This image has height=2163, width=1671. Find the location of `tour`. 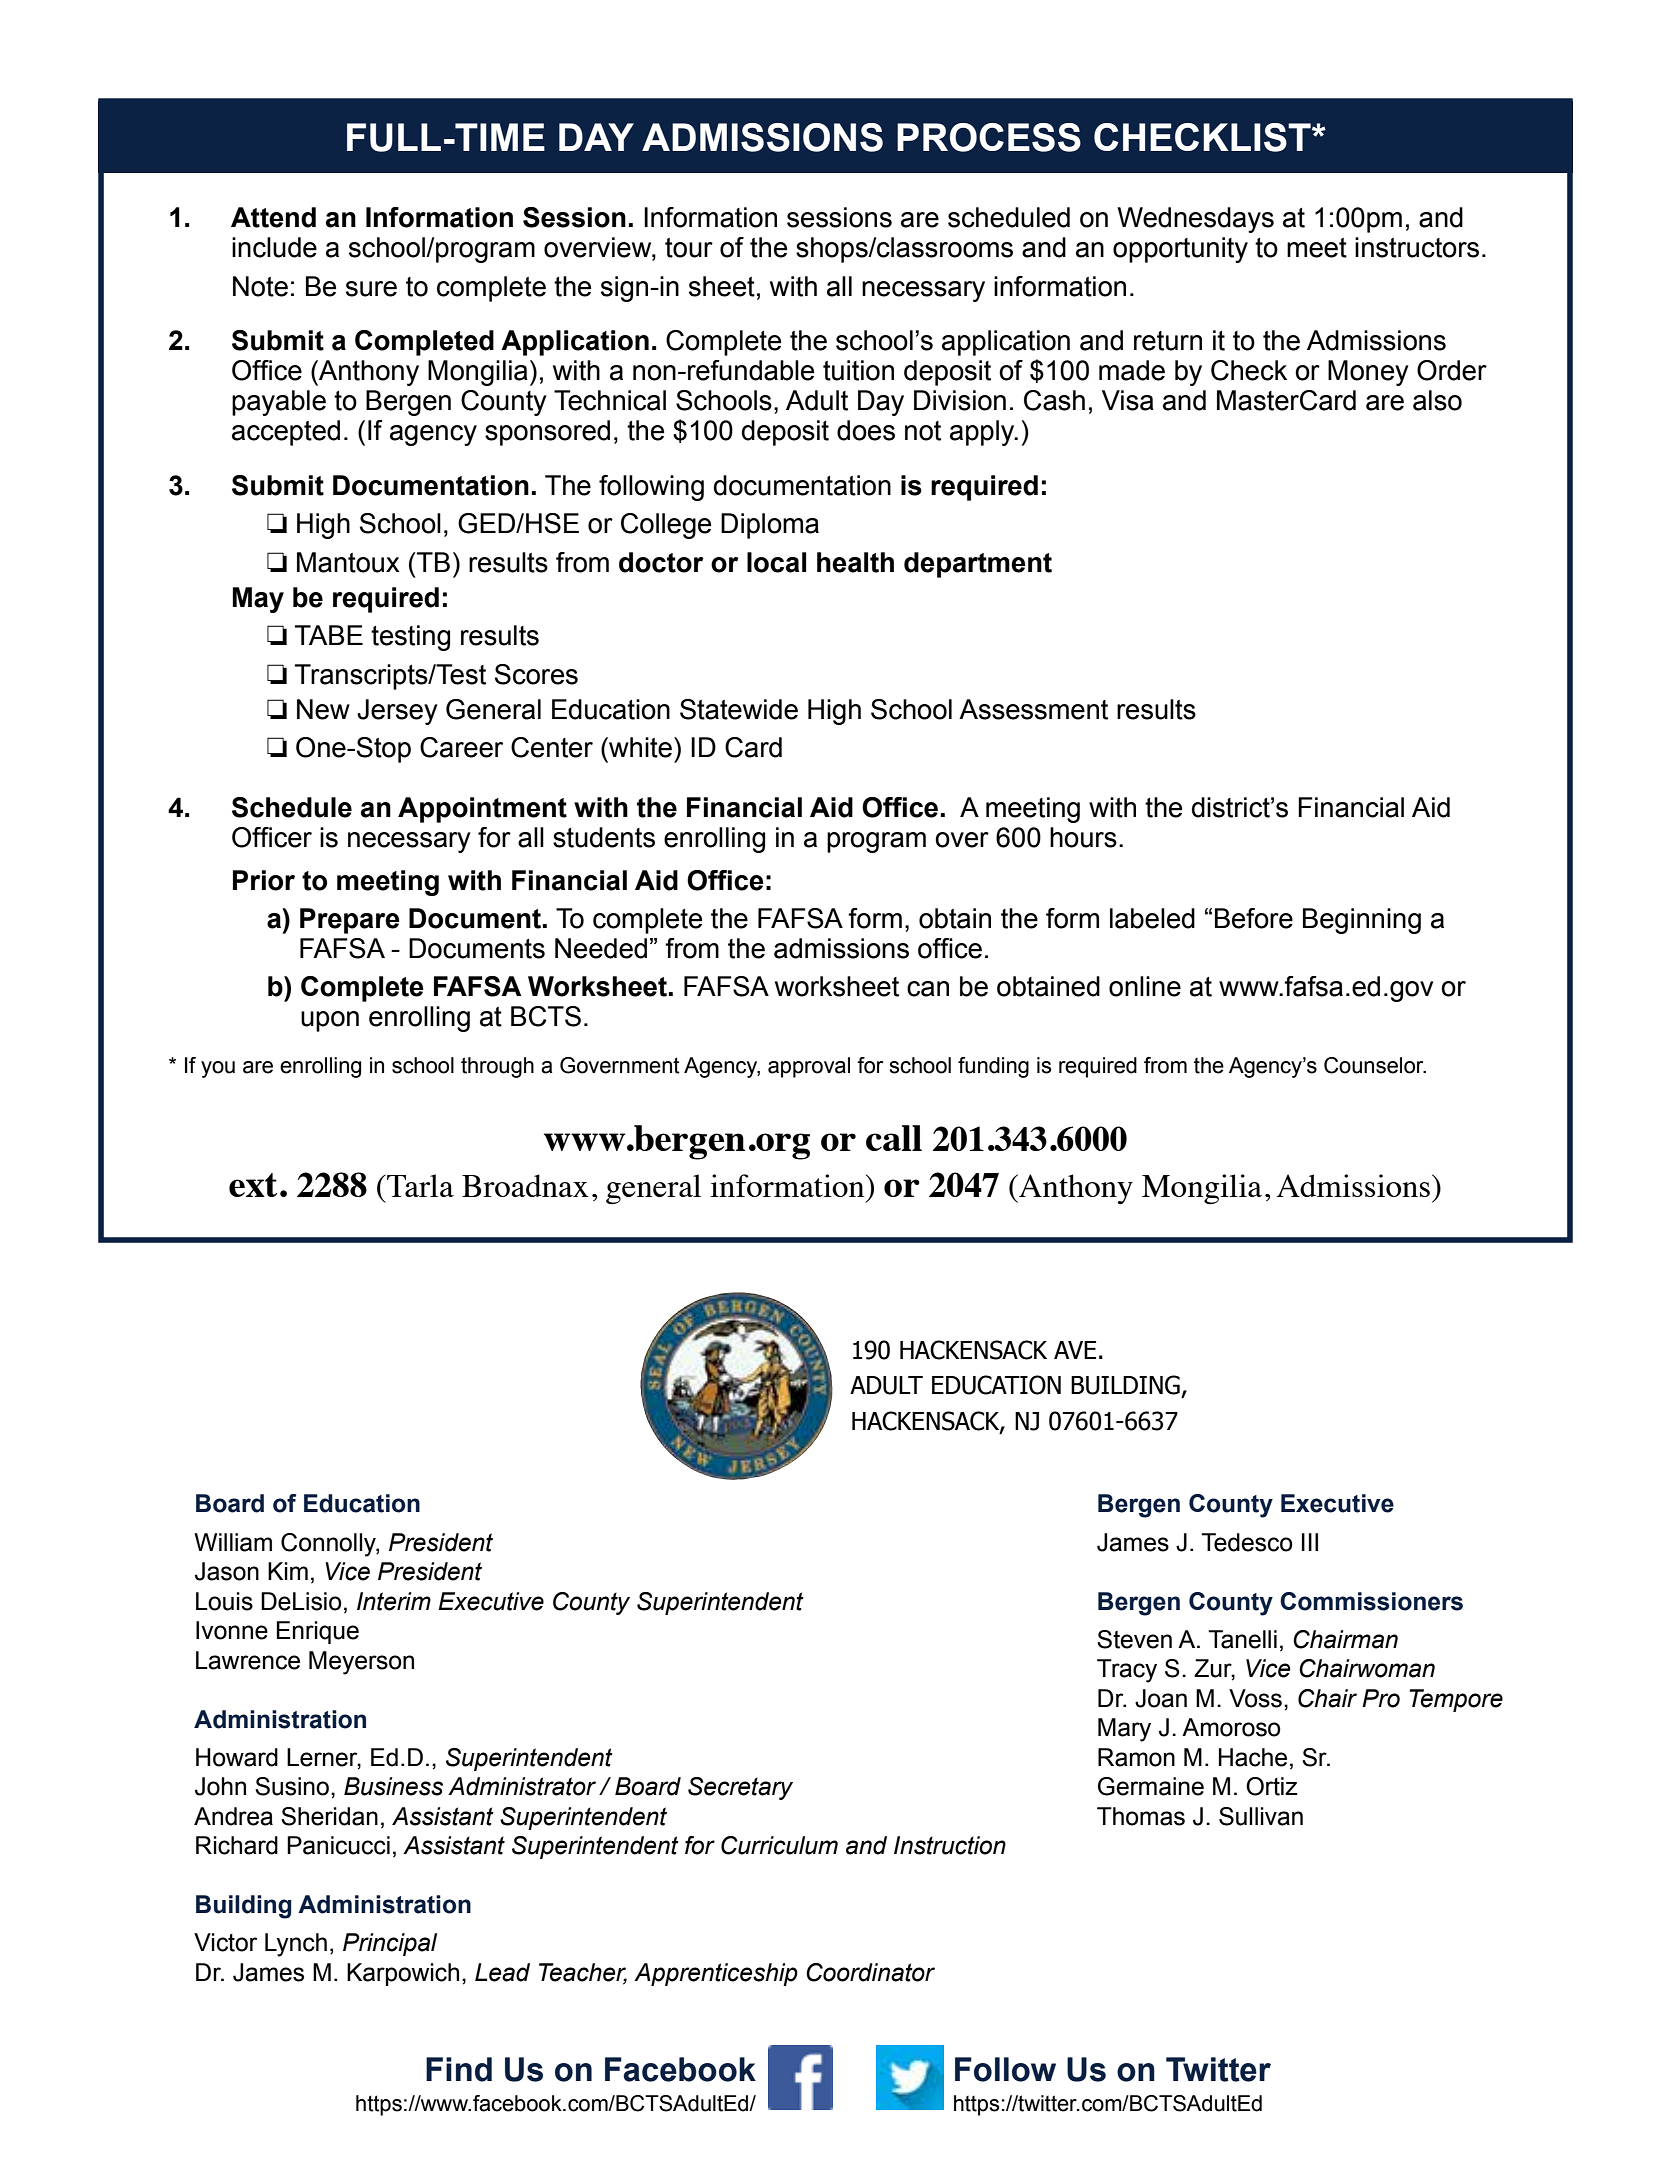

tour is located at coordinates (689, 248).
